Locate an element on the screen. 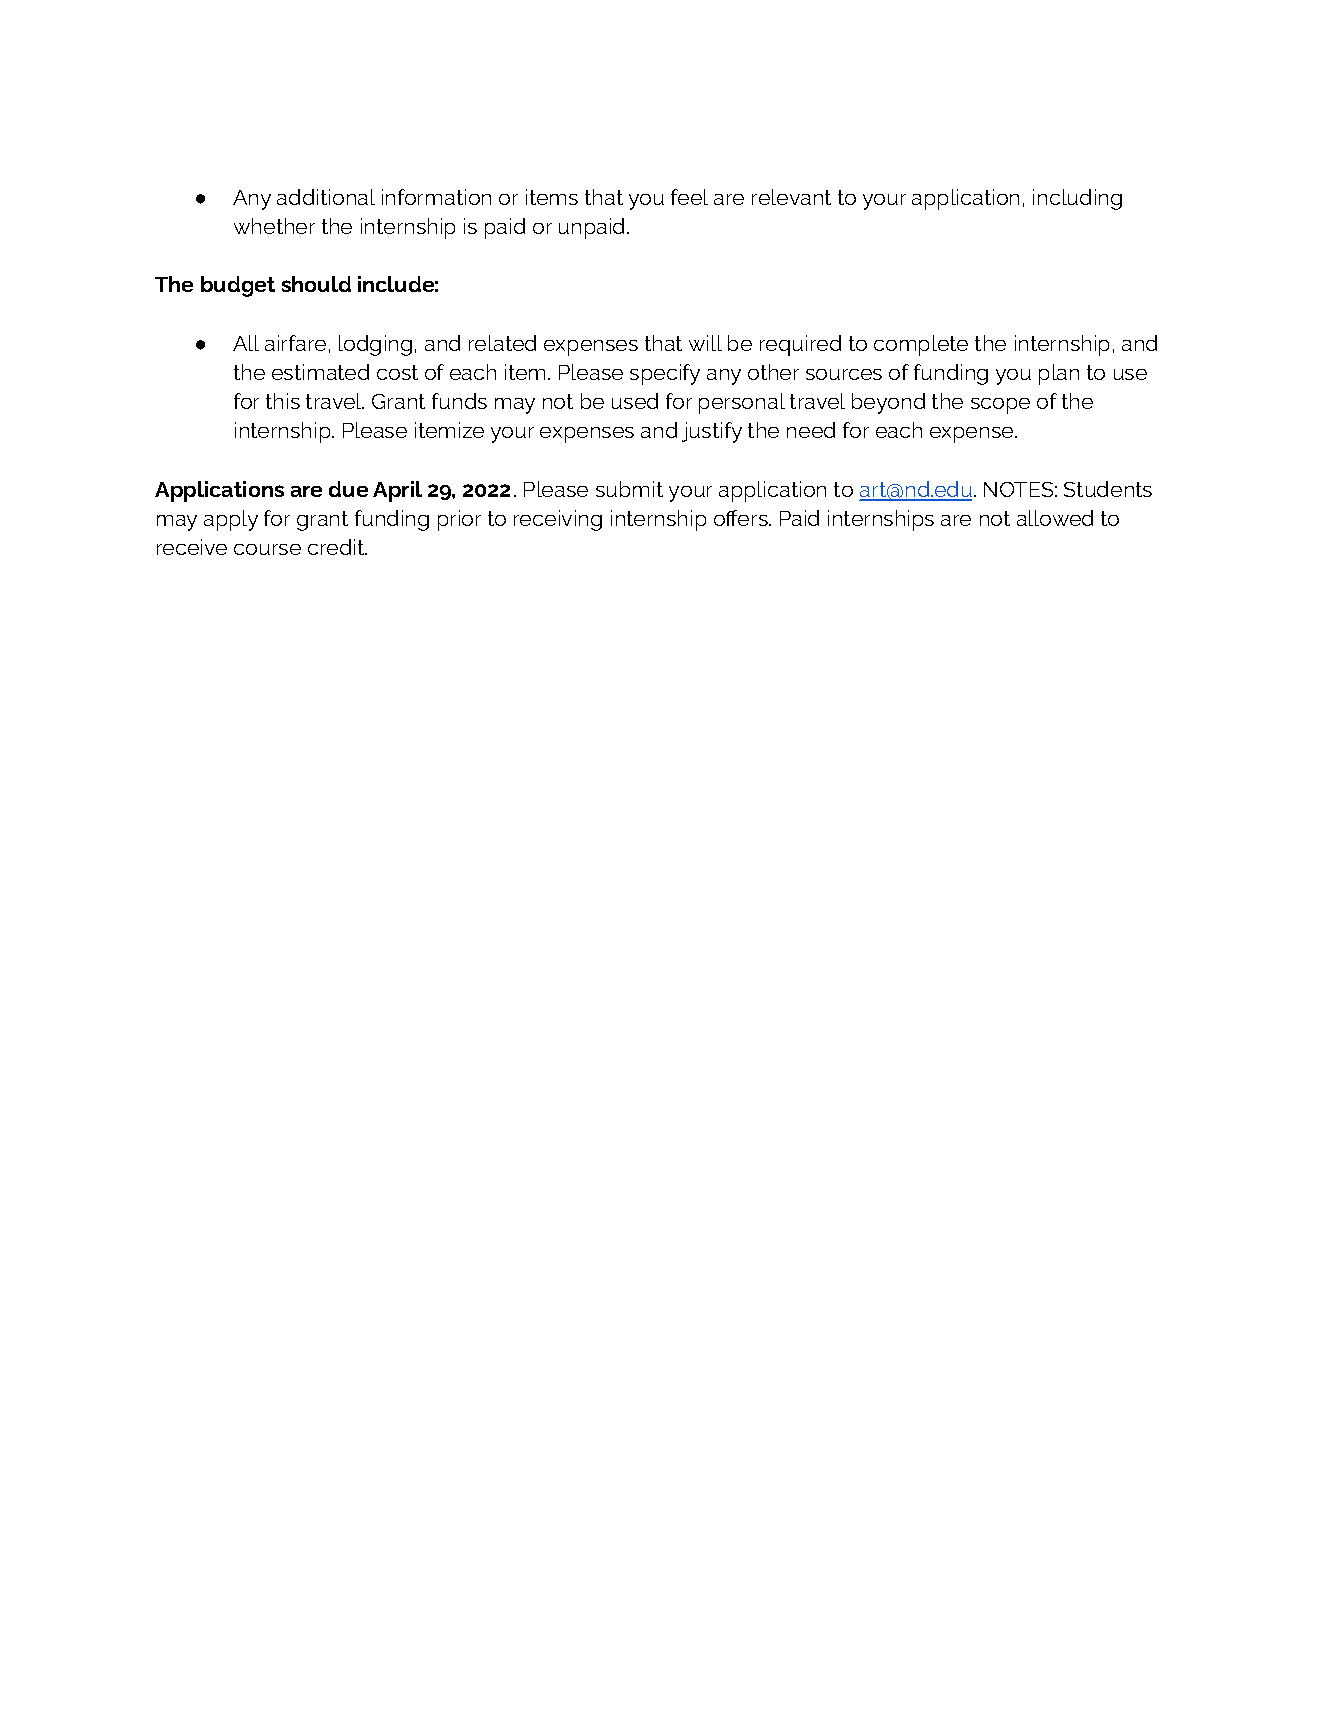 This screenshot has width=1322, height=1711. credit is located at coordinates (337, 547).
